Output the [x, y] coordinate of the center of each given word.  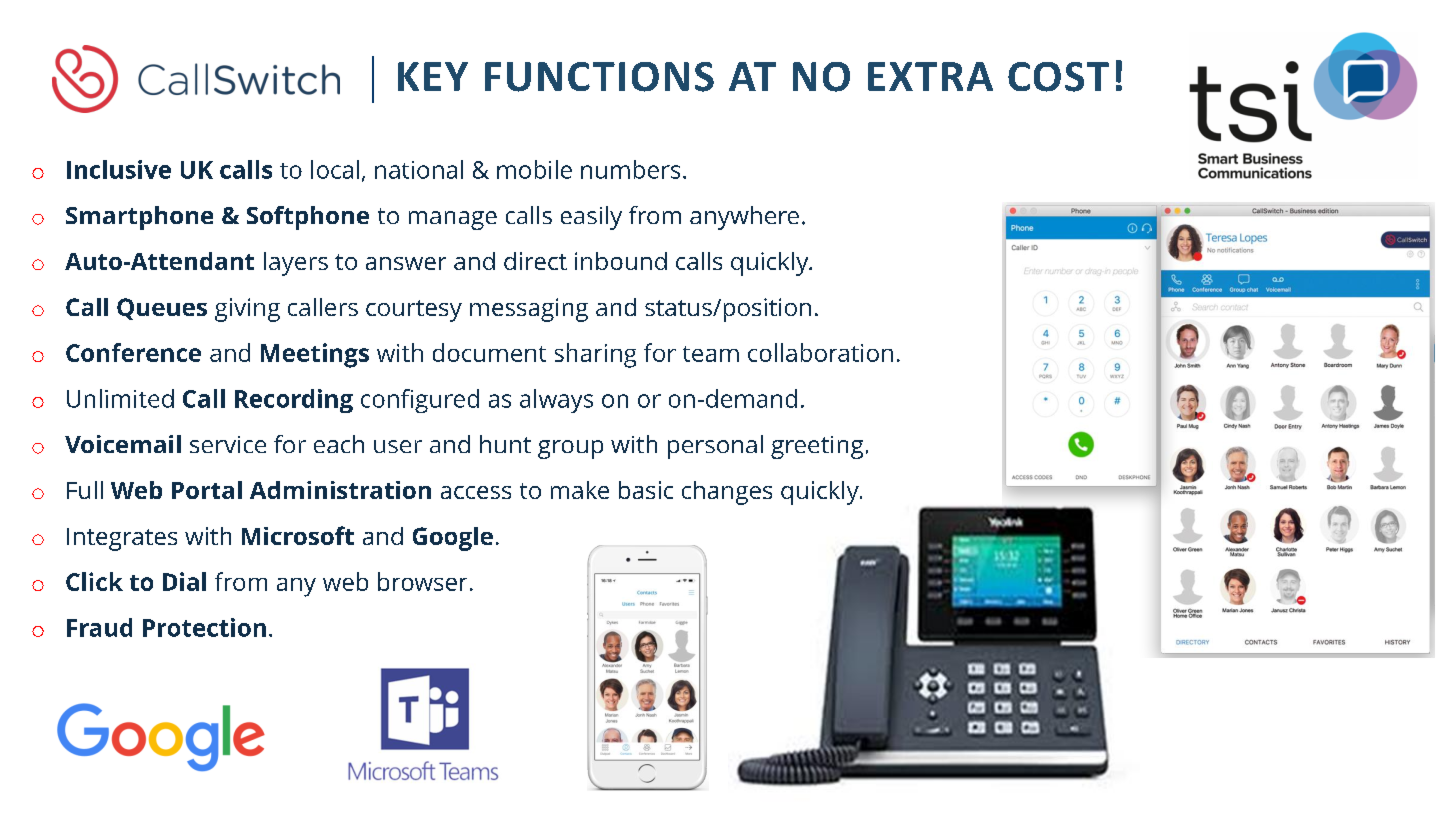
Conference [133, 352]
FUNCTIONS [599, 77]
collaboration [820, 352]
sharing [595, 355]
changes [727, 493]
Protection [204, 627]
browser [422, 581]
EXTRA [930, 76]
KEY [433, 76]
